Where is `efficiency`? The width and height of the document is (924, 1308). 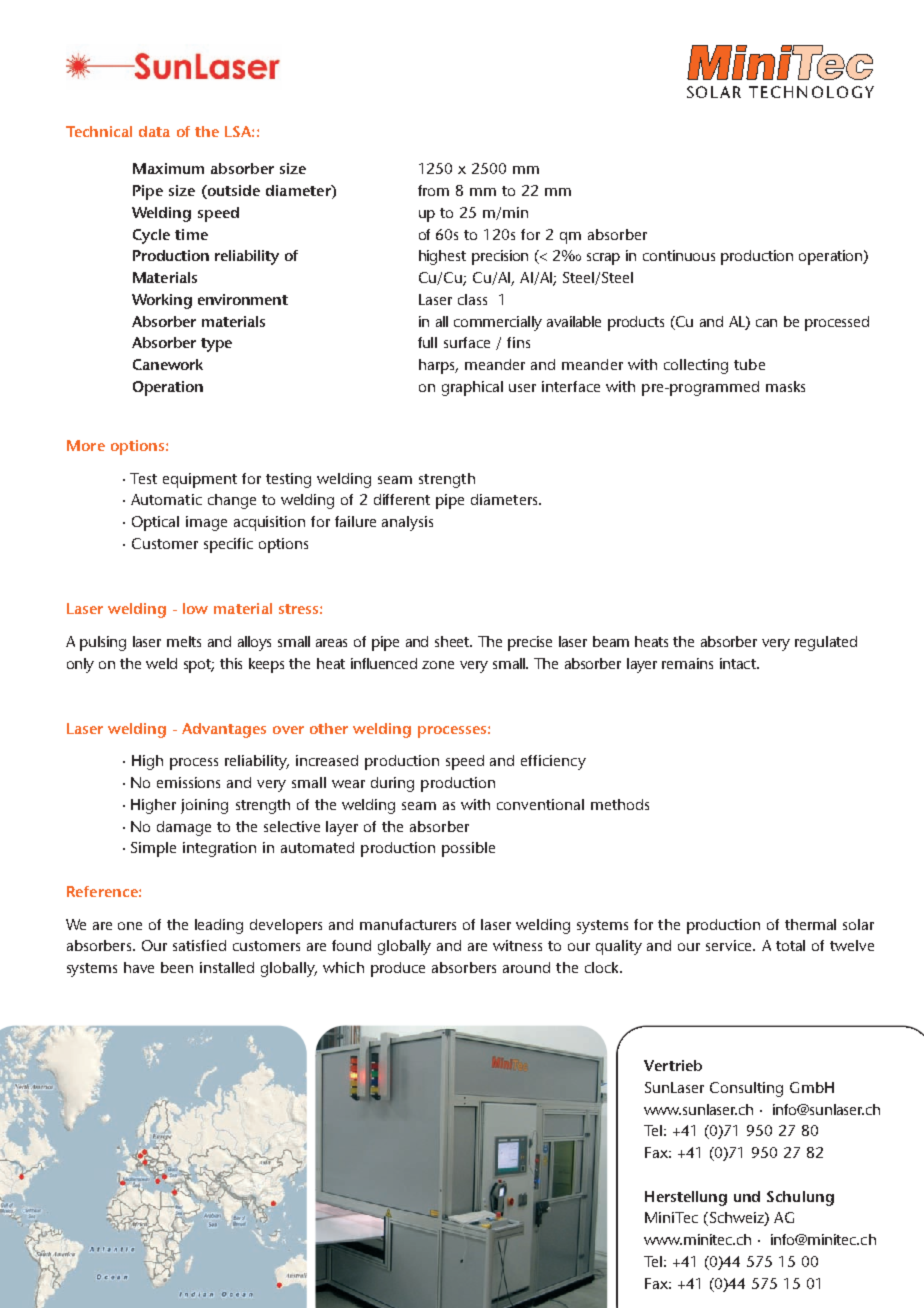 efficiency is located at coordinates (553, 762).
